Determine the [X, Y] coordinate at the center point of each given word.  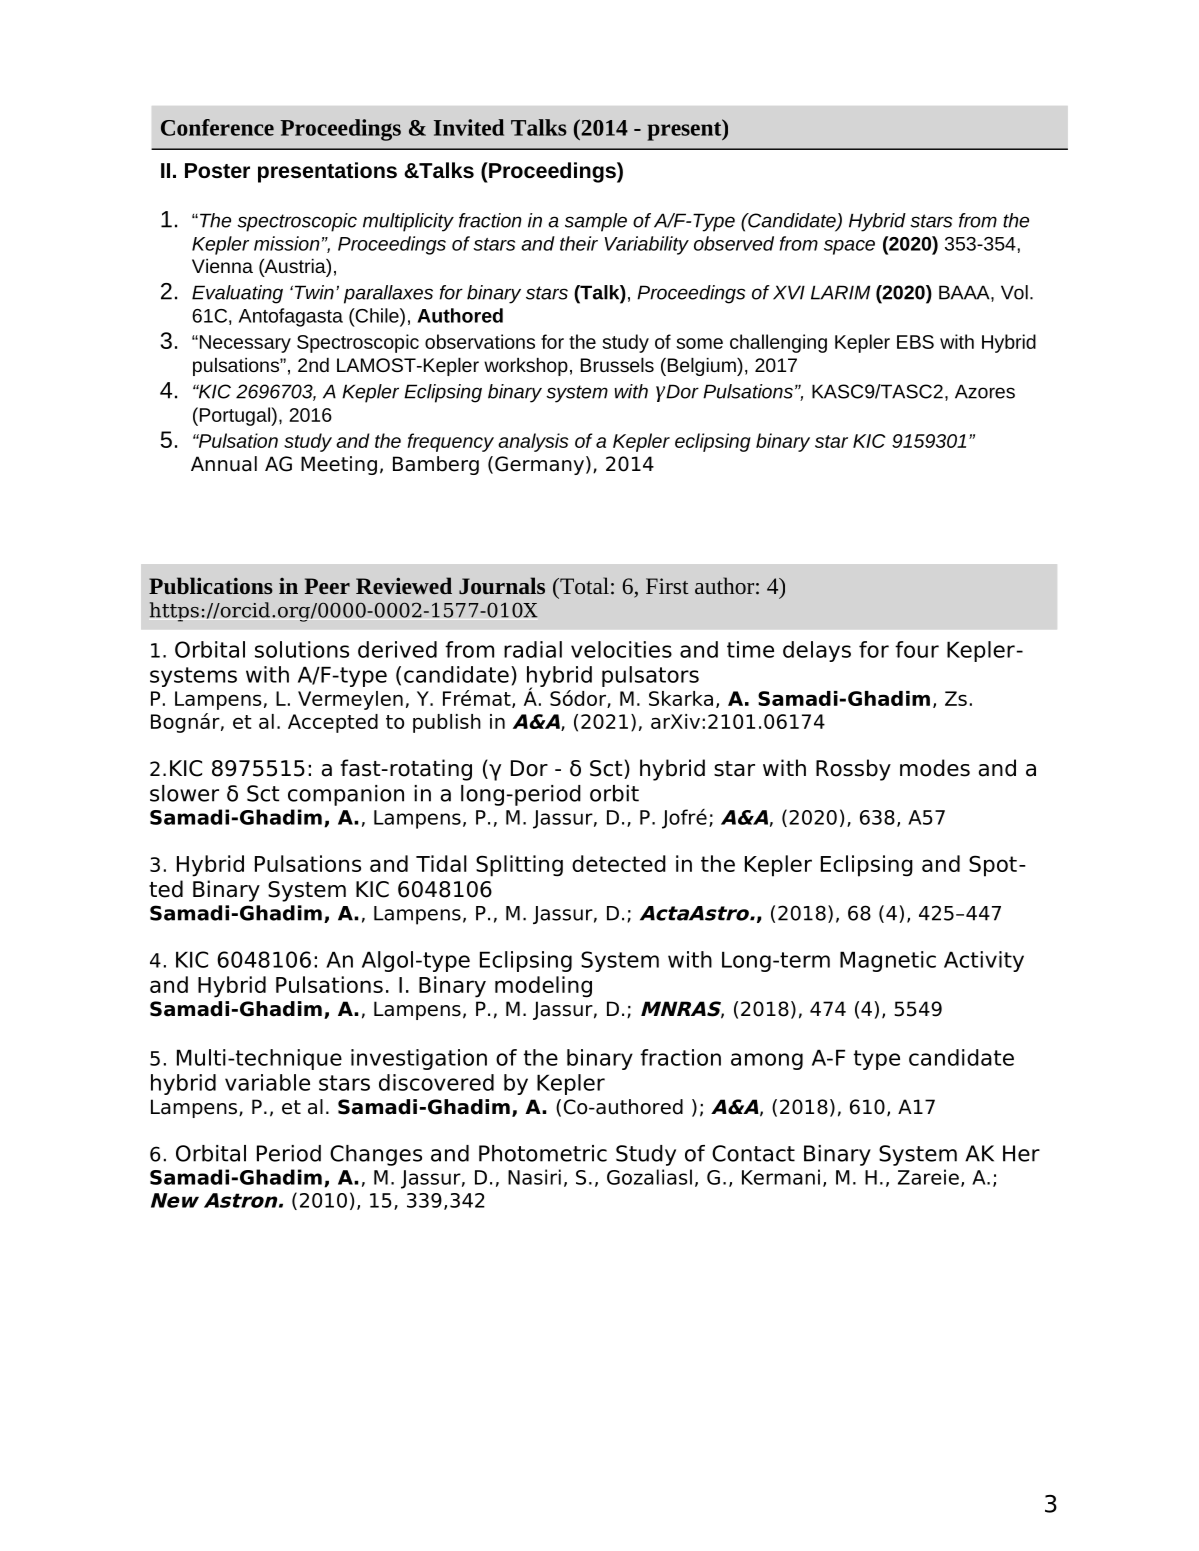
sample [596, 222]
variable [267, 1082]
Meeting [339, 465]
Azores [985, 391]
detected [619, 863]
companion [346, 795]
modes [935, 768]
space [849, 247]
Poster [217, 170]
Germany [539, 465]
